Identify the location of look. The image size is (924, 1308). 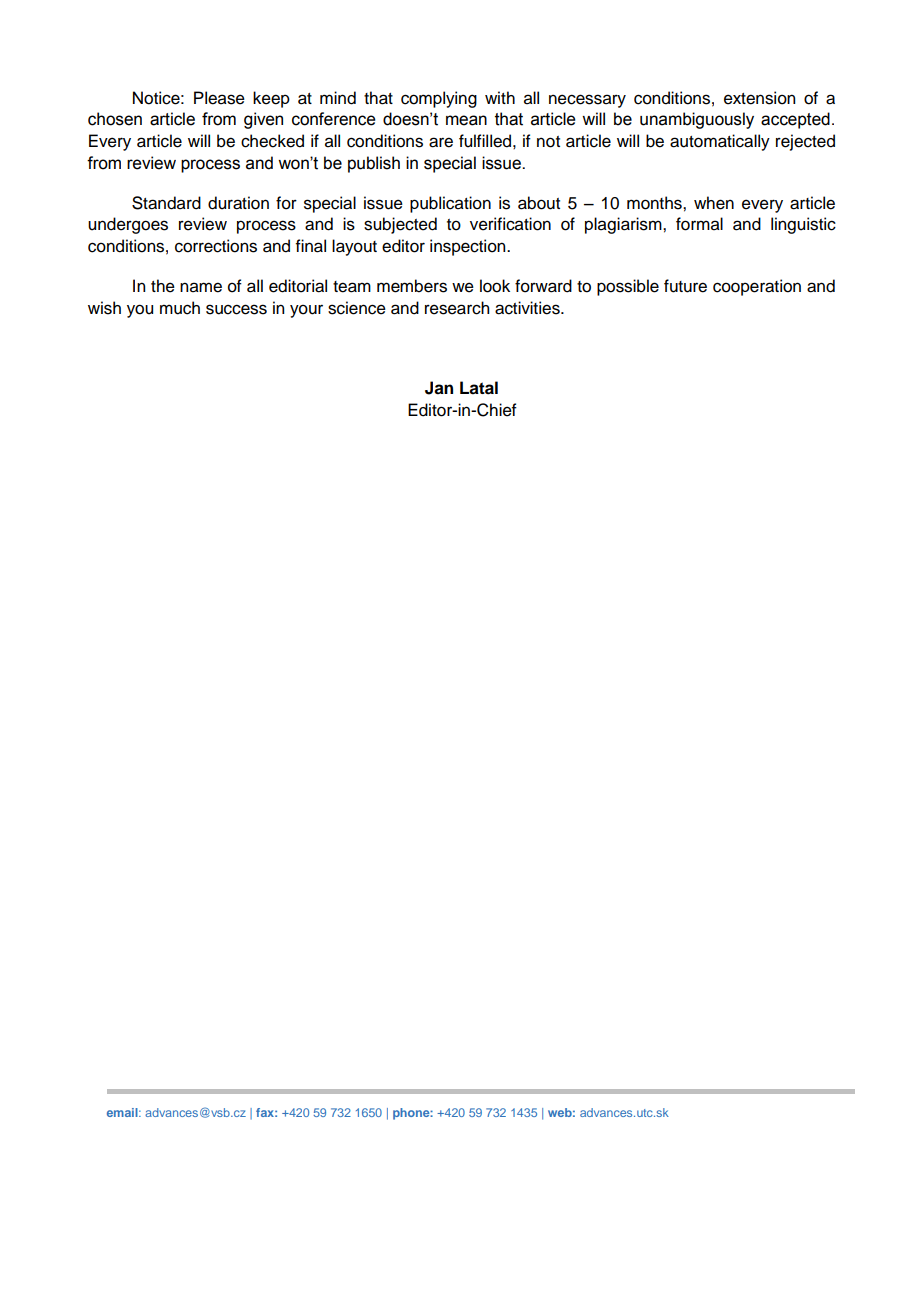
(495, 286).
